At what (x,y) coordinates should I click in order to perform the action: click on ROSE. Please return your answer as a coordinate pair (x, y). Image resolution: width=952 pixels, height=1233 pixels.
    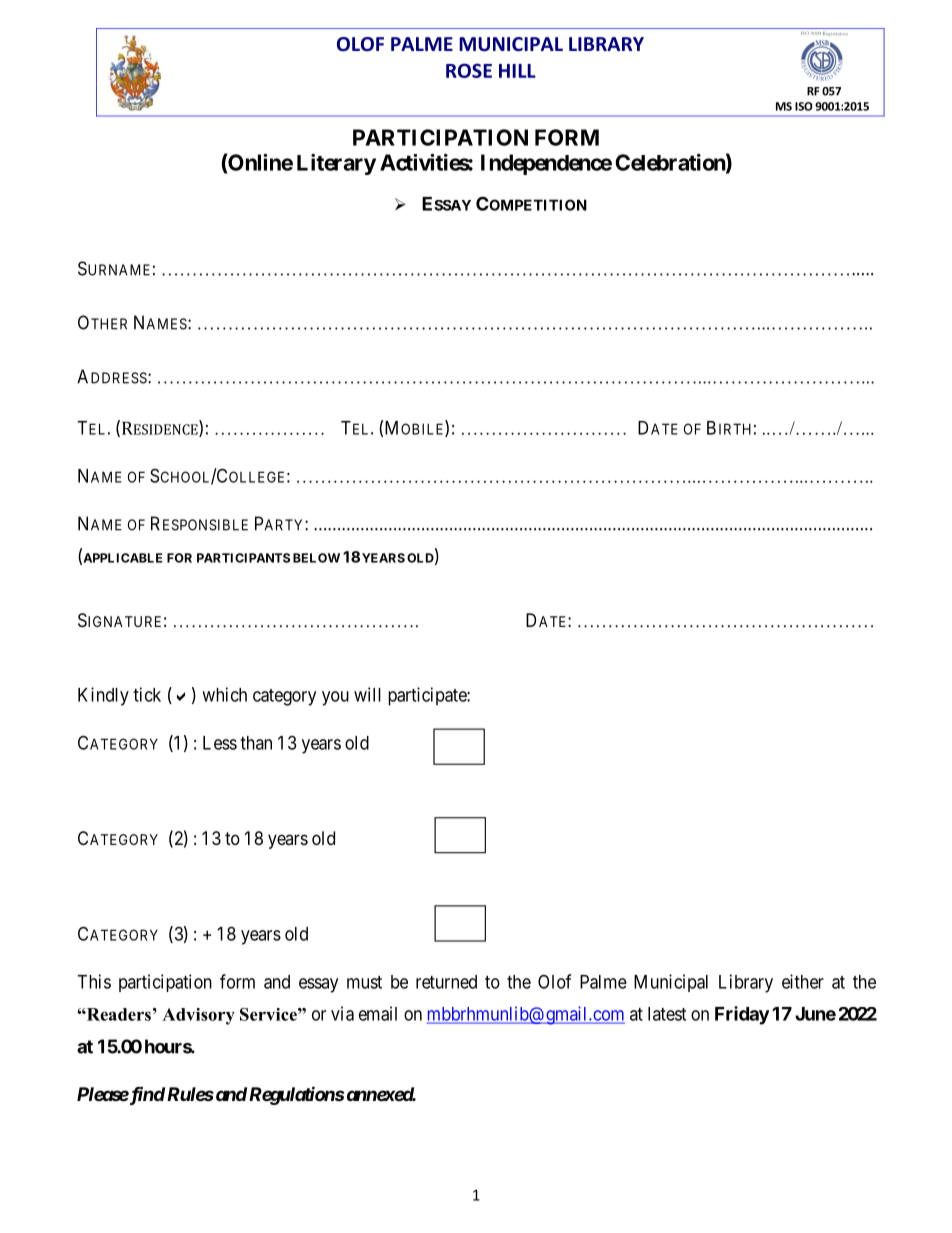
    Looking at the image, I should click on (469, 70).
